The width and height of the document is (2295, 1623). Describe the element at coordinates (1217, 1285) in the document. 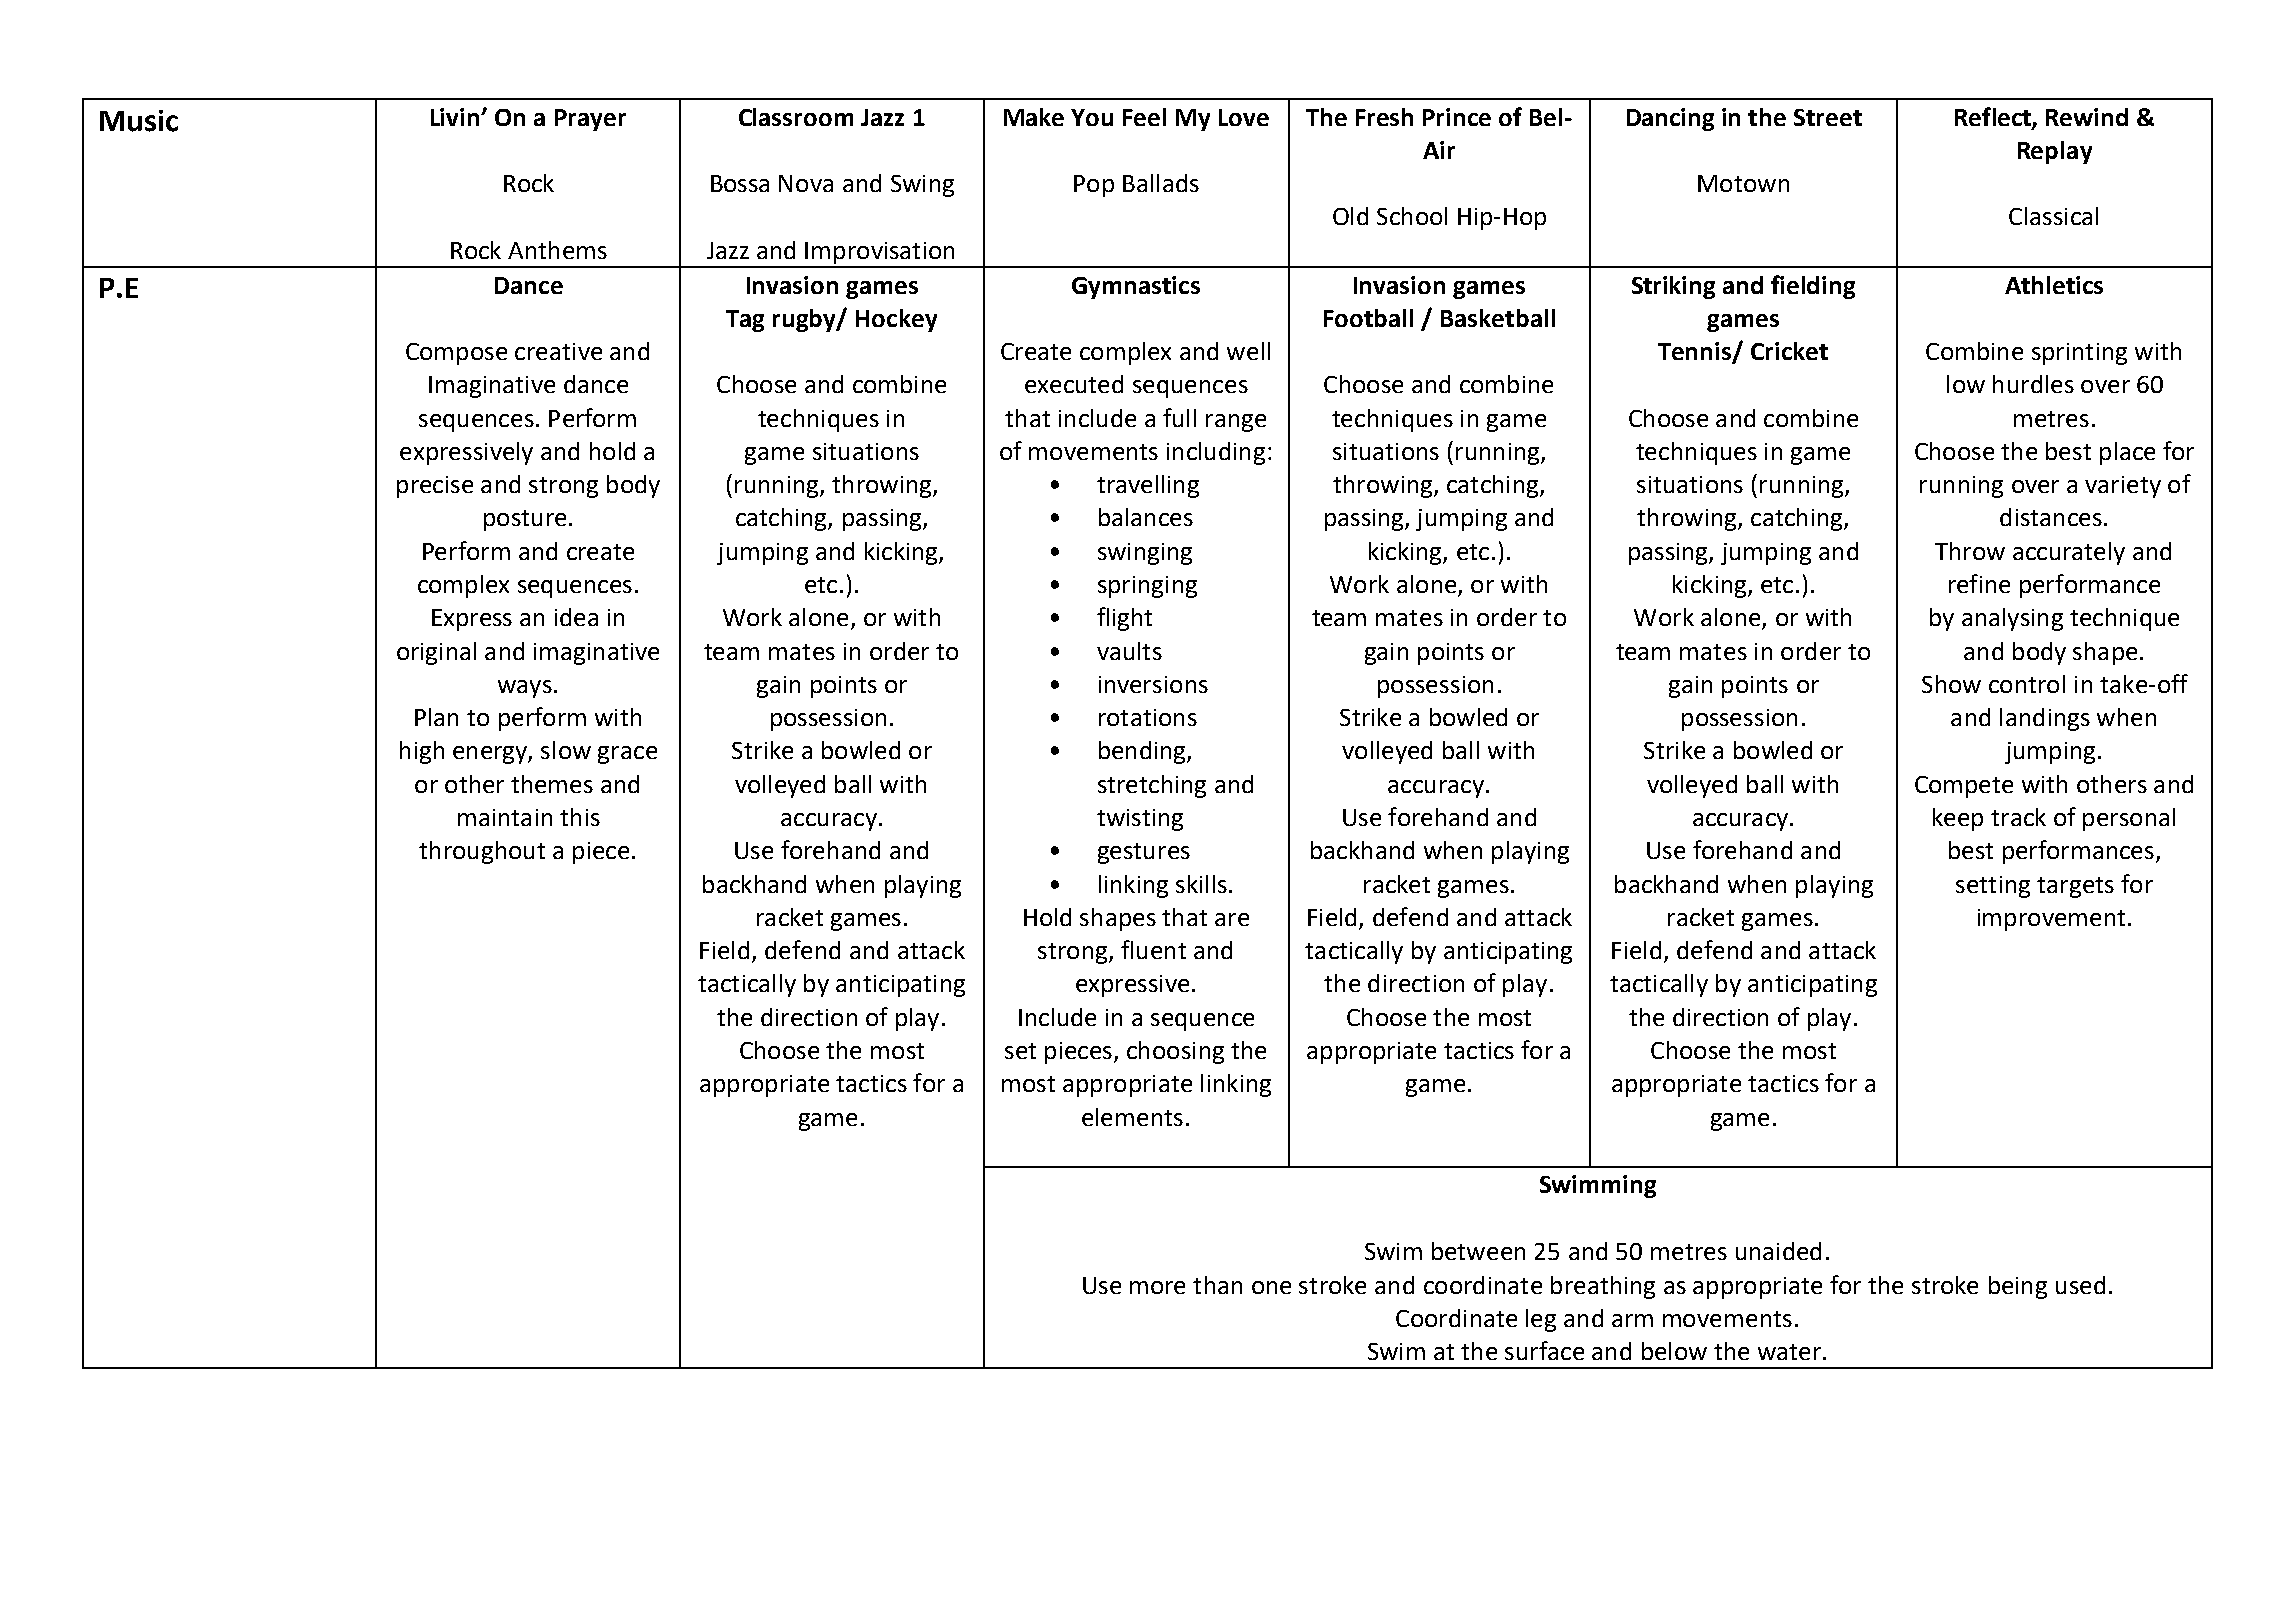

I see `than` at that location.
